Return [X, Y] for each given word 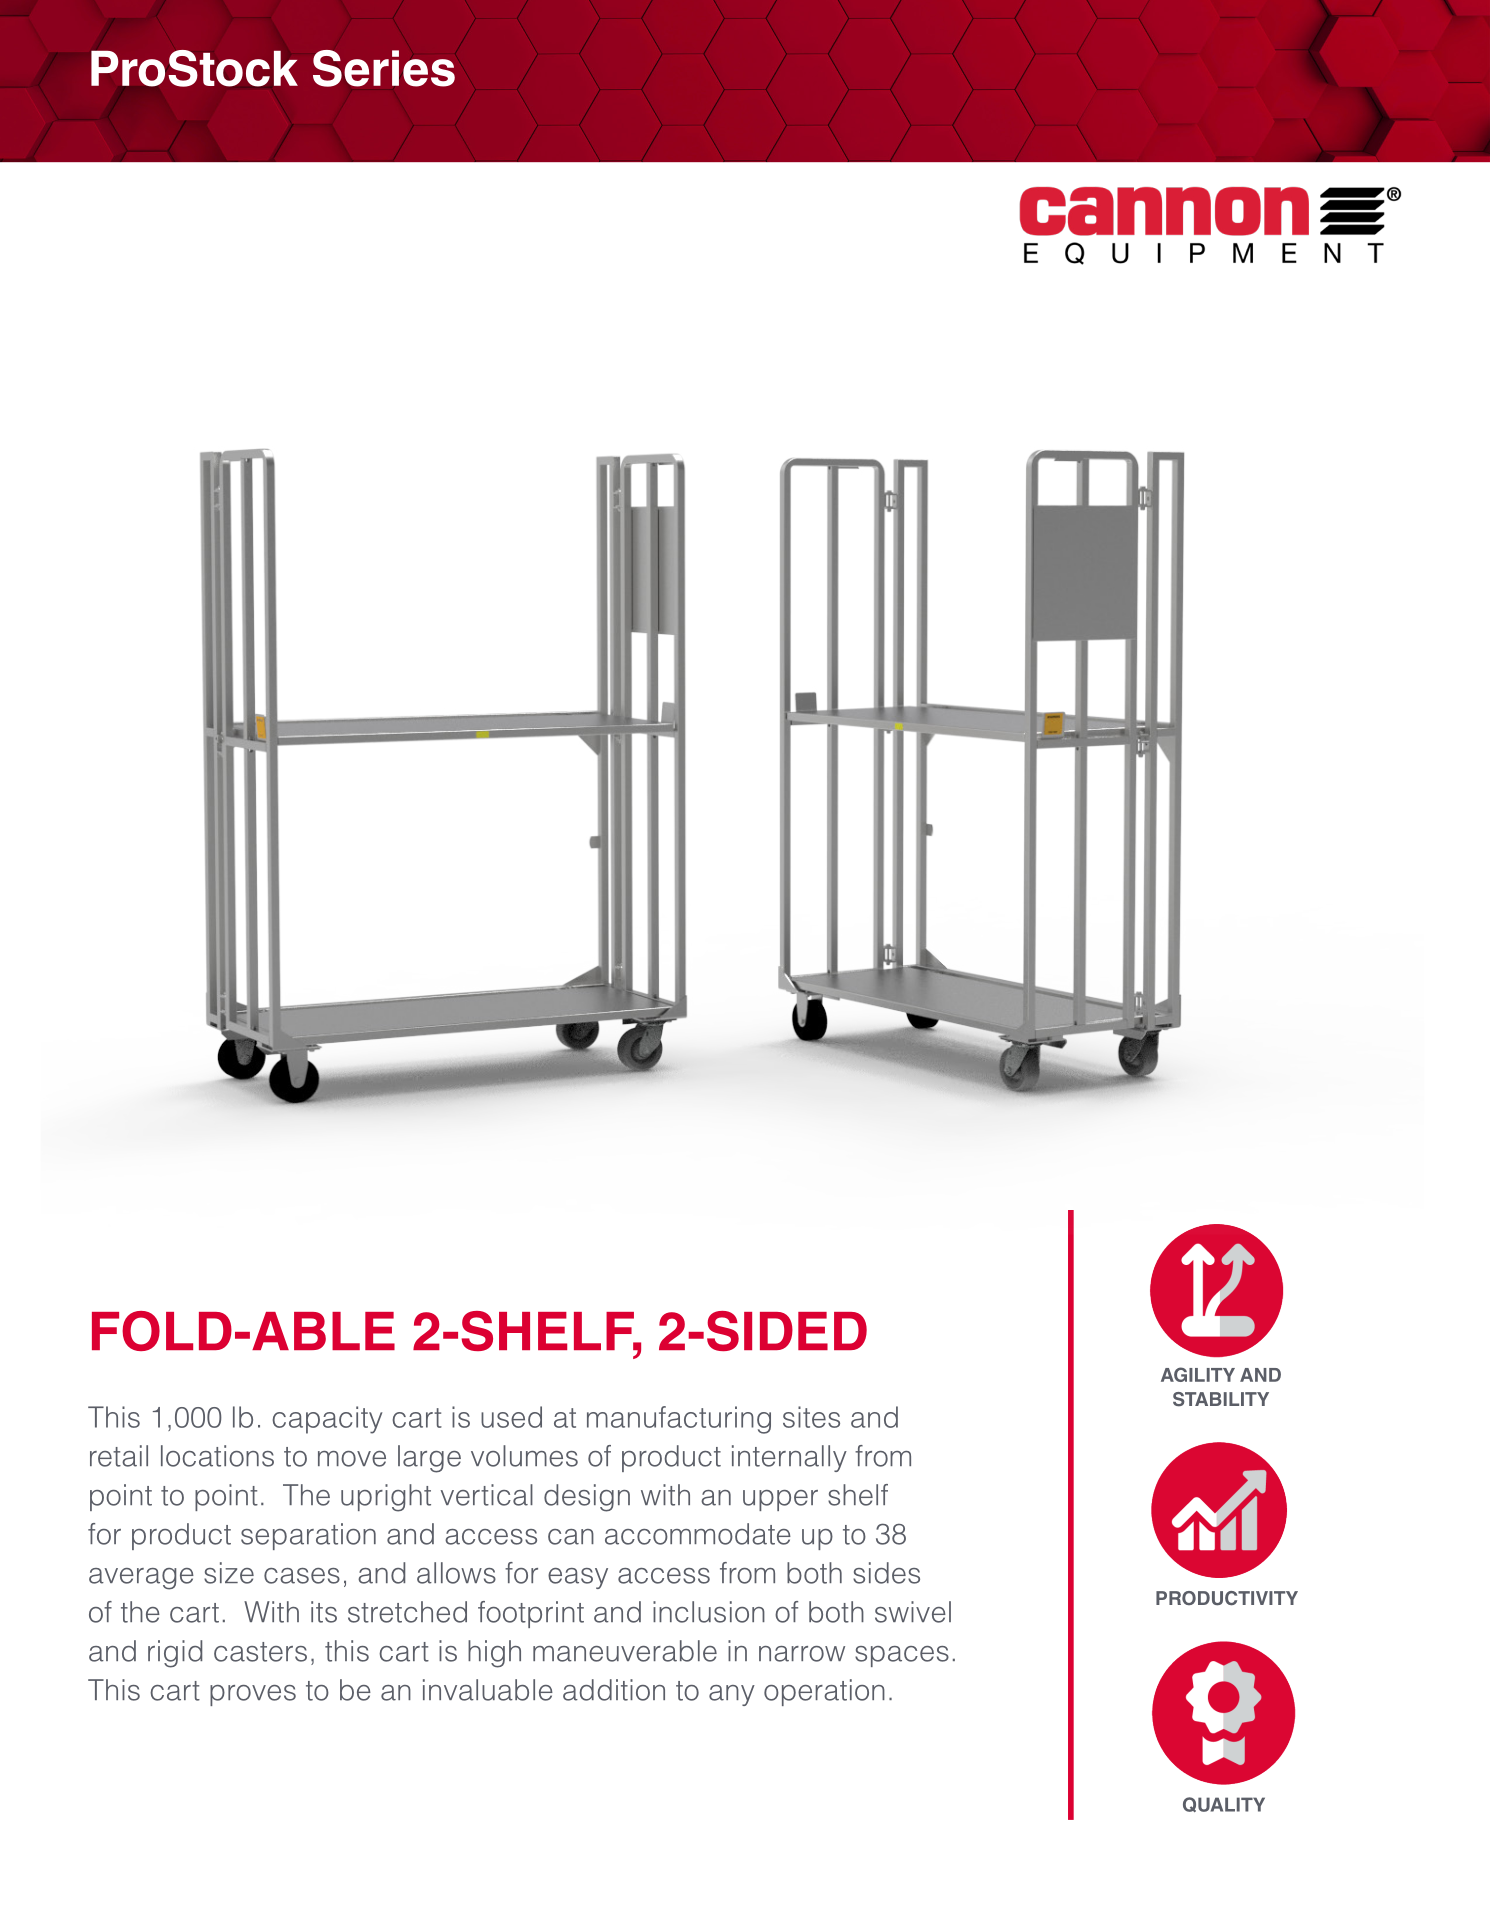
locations [217, 1456]
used [511, 1417]
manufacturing [679, 1420]
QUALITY [1224, 1804]
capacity [327, 1420]
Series [384, 68]
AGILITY [1198, 1374]
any [732, 1695]
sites [811, 1417]
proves [253, 1695]
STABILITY [1221, 1399]
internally [789, 1458]
